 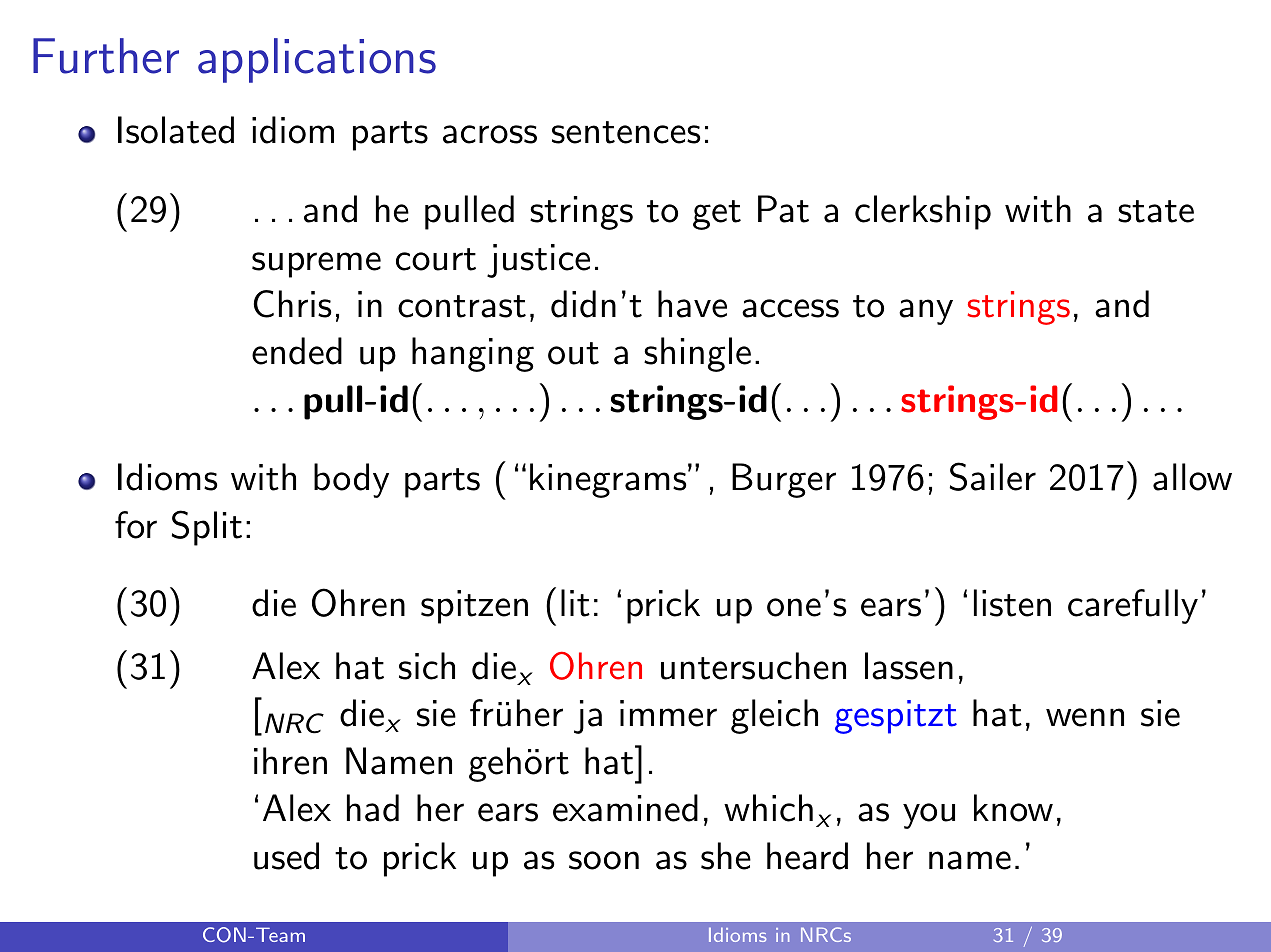 I want to click on used, so click(x=286, y=856).
